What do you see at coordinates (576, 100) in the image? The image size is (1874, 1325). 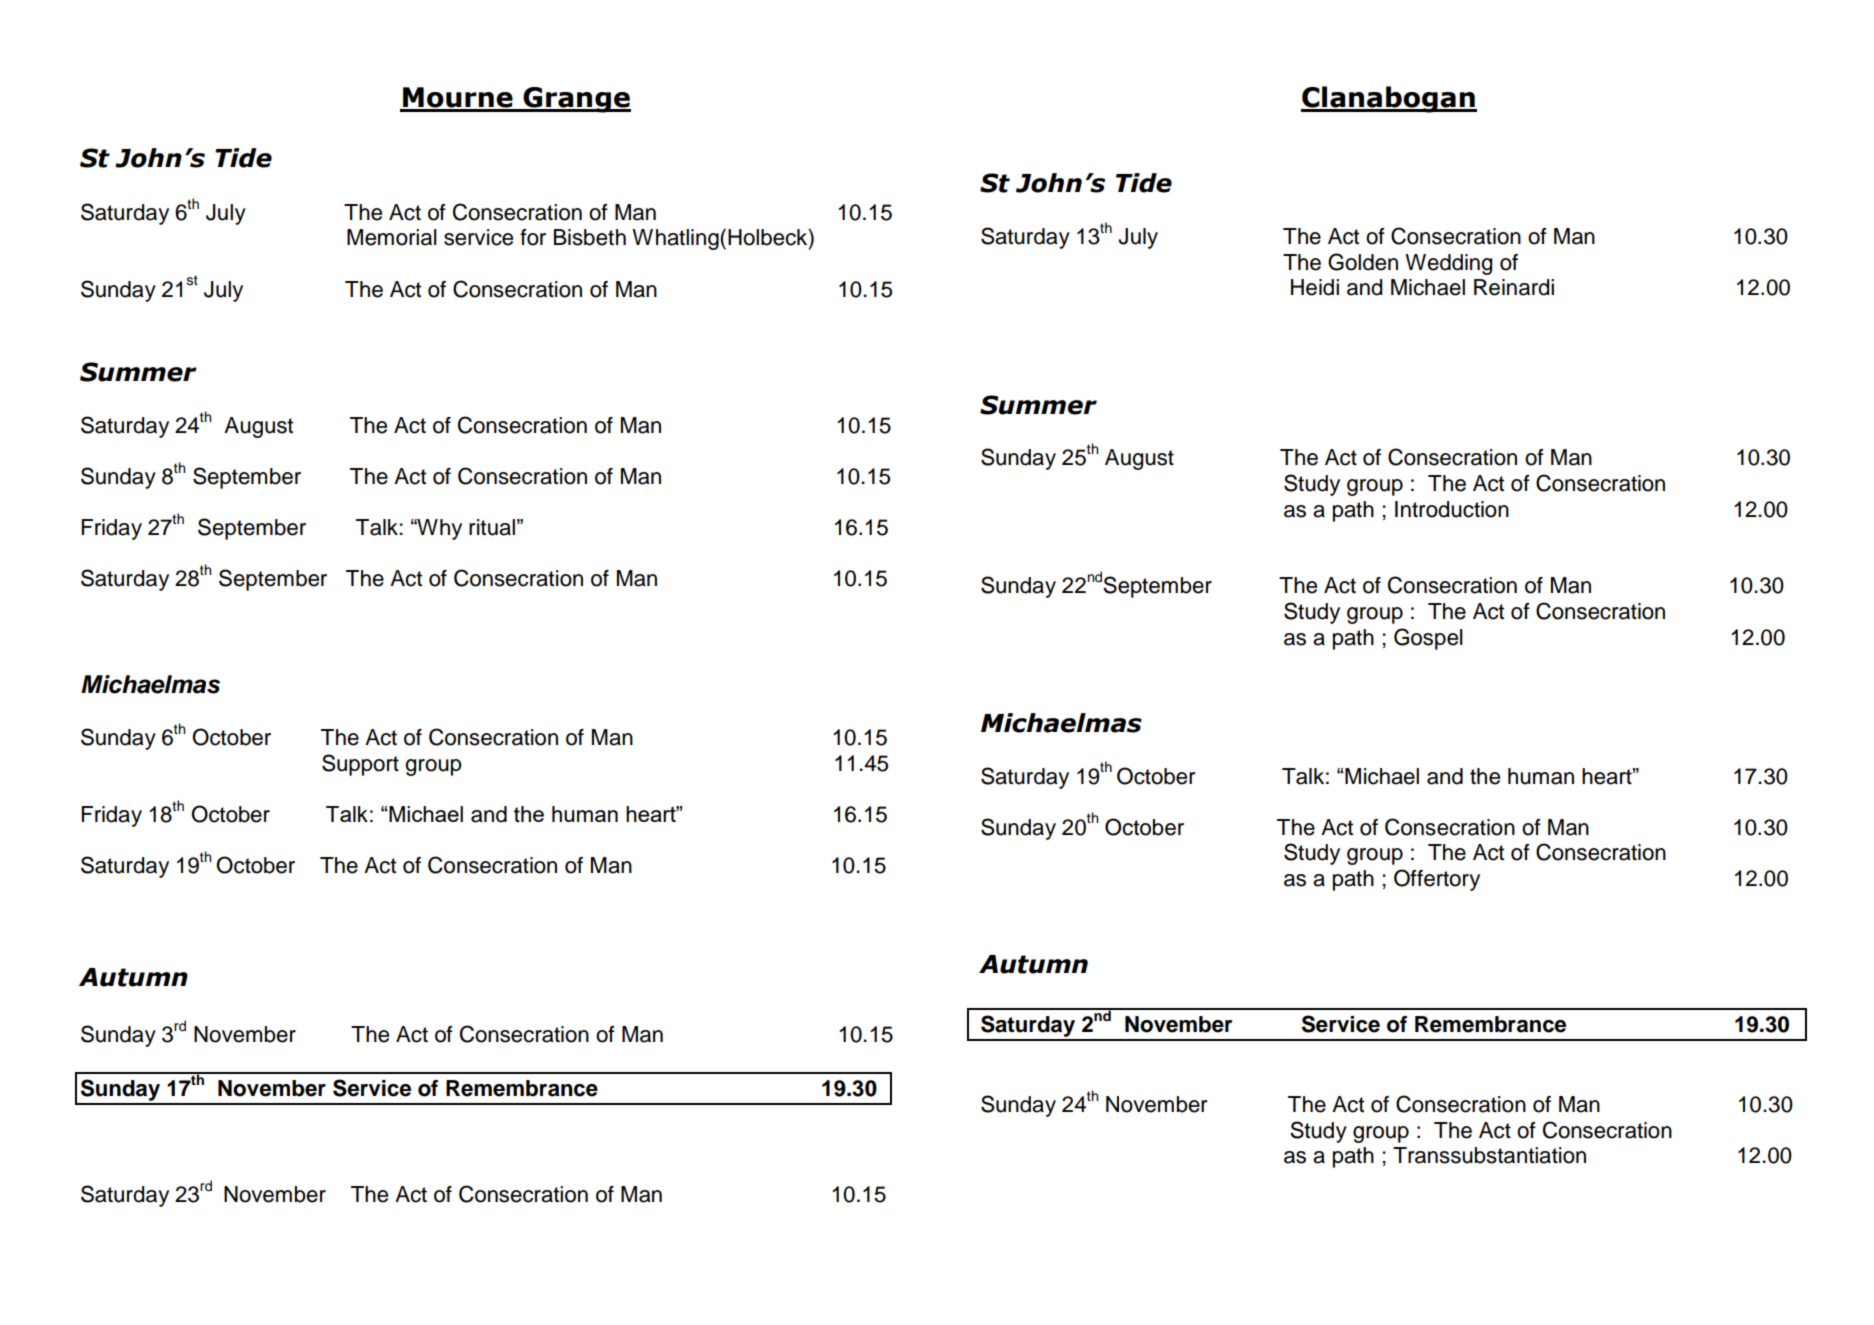 I see `Grange` at bounding box center [576, 100].
